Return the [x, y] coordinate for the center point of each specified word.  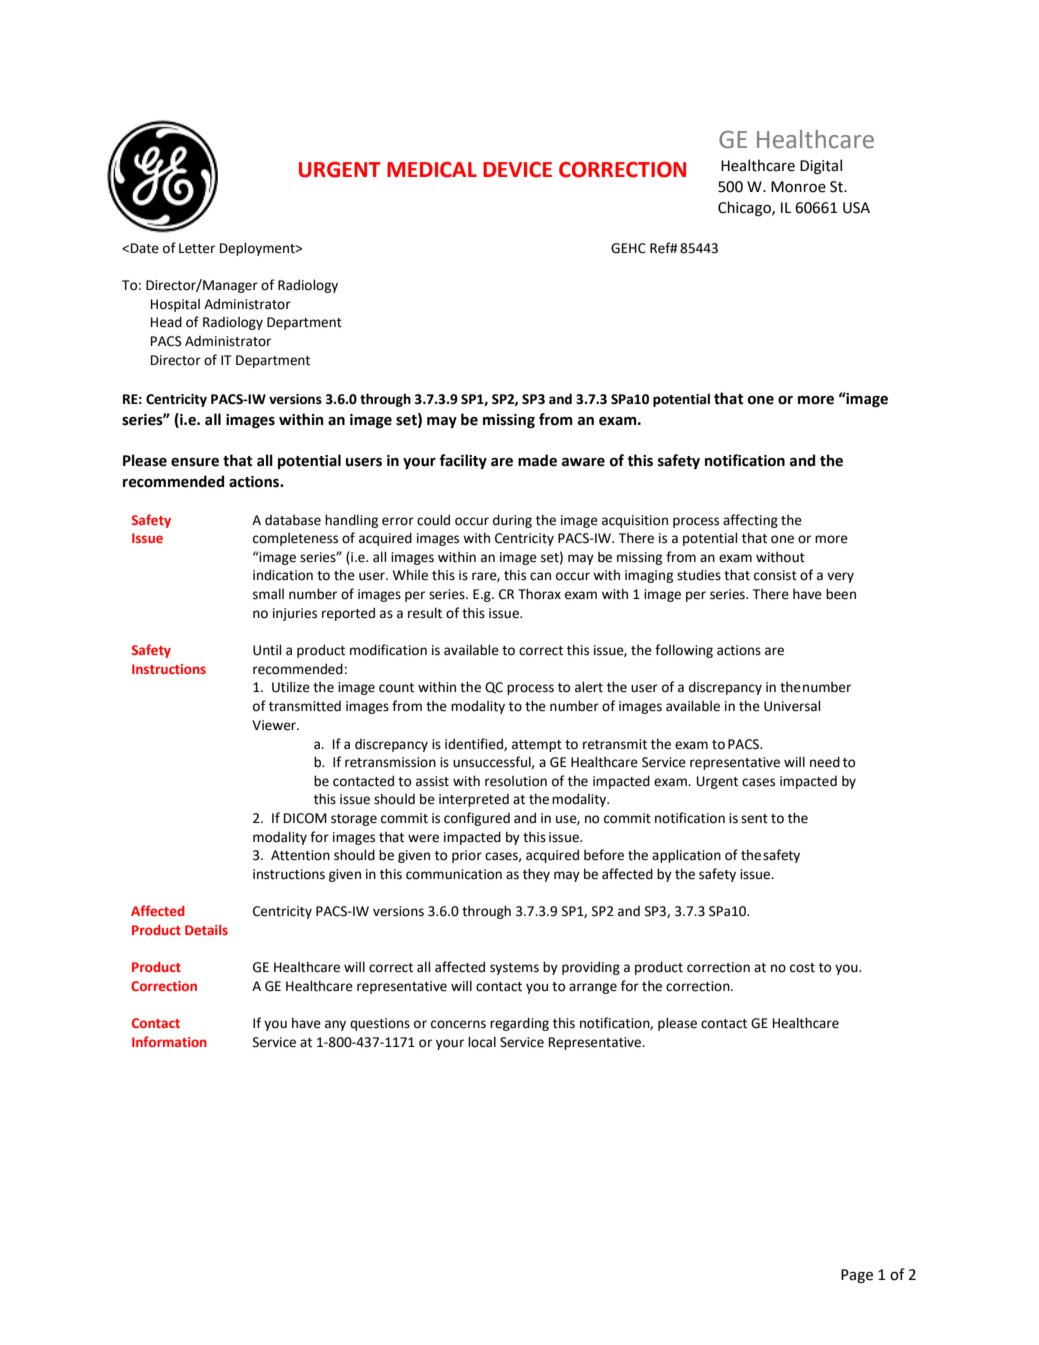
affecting [750, 521]
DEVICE [517, 170]
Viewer [275, 725]
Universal [792, 706]
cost [802, 968]
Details [206, 930]
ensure [195, 462]
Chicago [745, 208]
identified [475, 744]
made [537, 460]
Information [169, 1041]
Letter [197, 248]
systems [514, 969]
